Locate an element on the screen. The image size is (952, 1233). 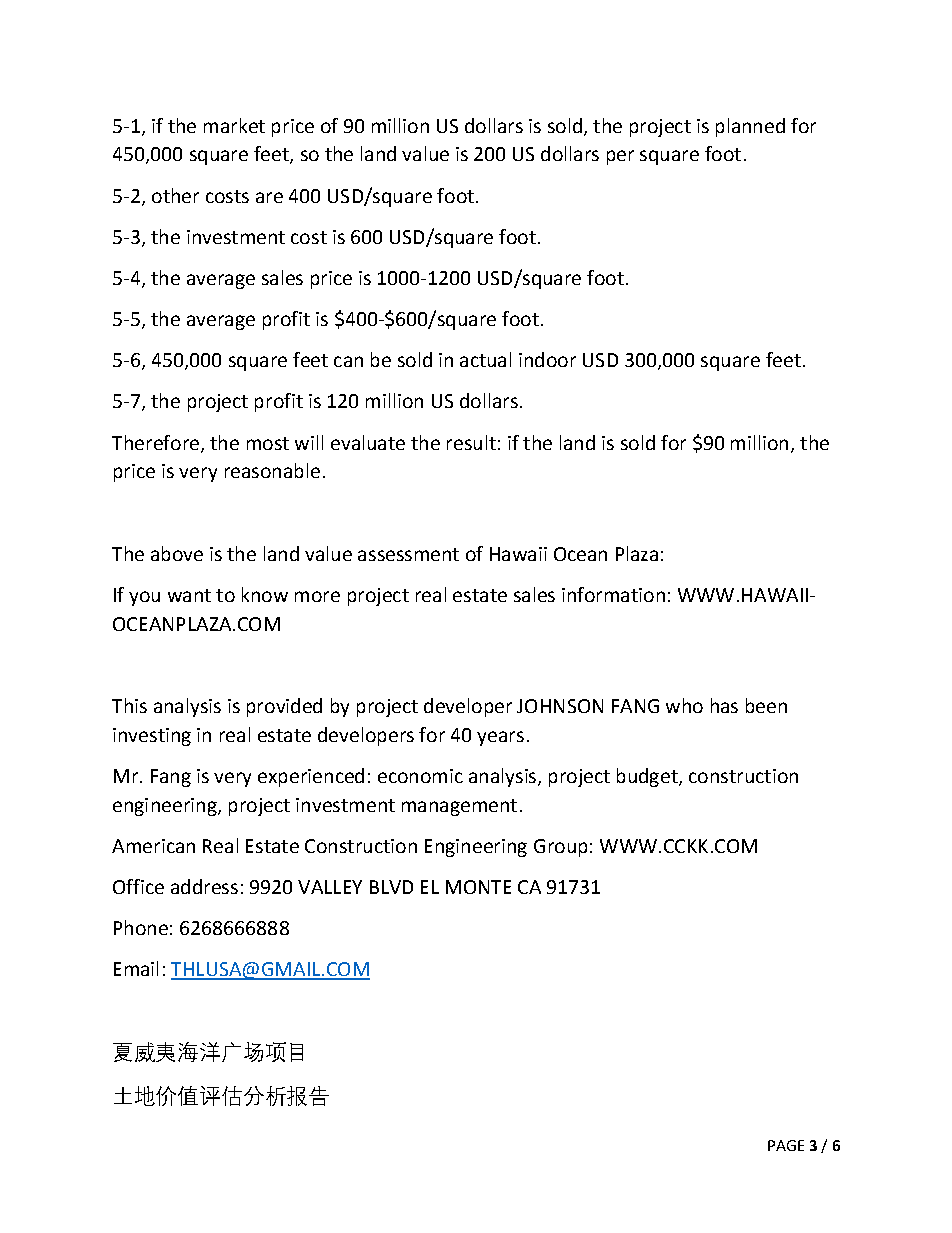
indoor is located at coordinates (547, 359).
